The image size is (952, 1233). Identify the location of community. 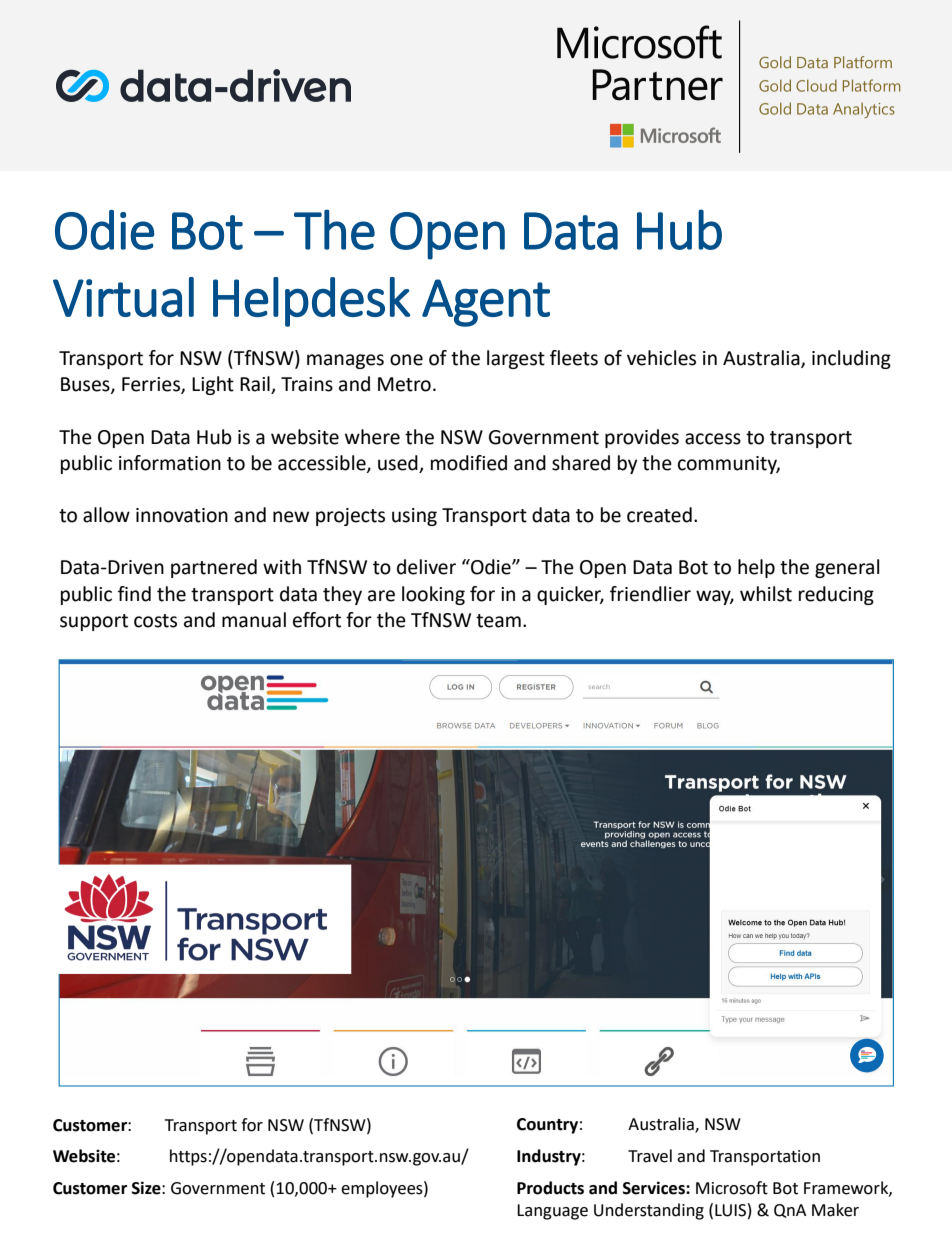
(729, 465).
